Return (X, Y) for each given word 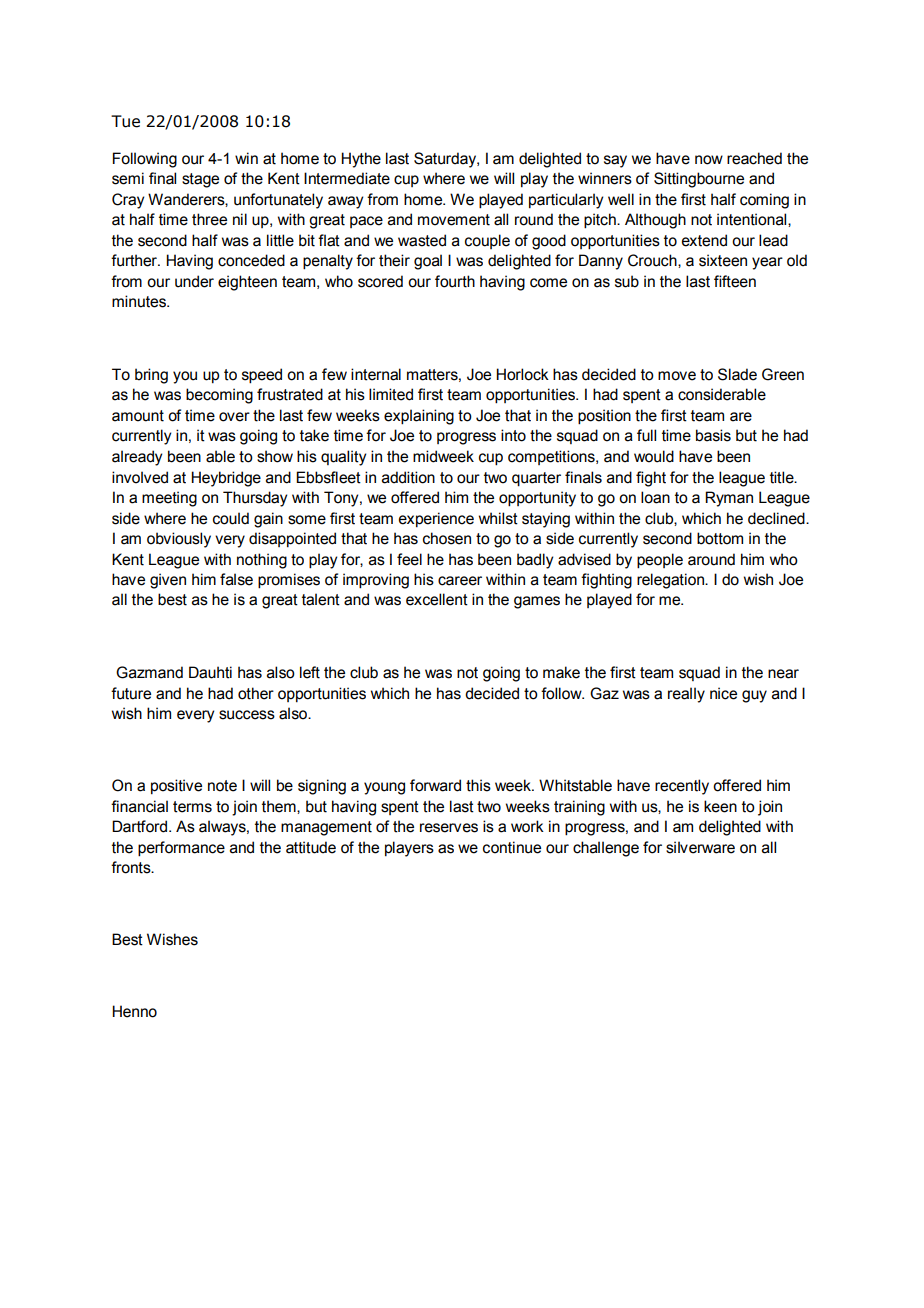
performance (181, 849)
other (256, 693)
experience (436, 519)
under (194, 281)
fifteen (735, 281)
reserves (449, 828)
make (561, 672)
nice (723, 693)
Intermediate (347, 178)
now (709, 160)
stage (200, 180)
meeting (169, 499)
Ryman (729, 499)
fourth (455, 281)
